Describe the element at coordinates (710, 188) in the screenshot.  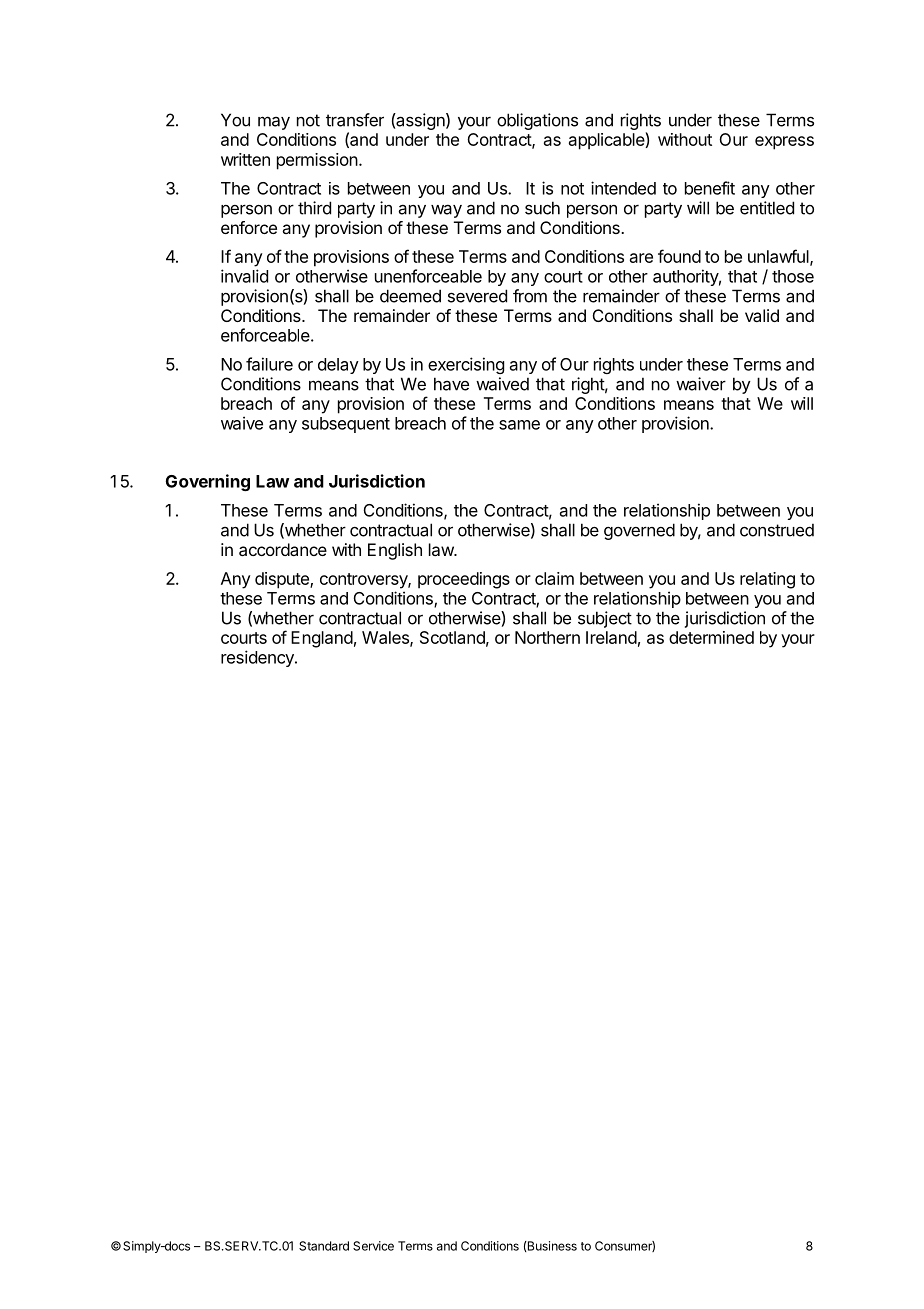
I see `benefit` at that location.
